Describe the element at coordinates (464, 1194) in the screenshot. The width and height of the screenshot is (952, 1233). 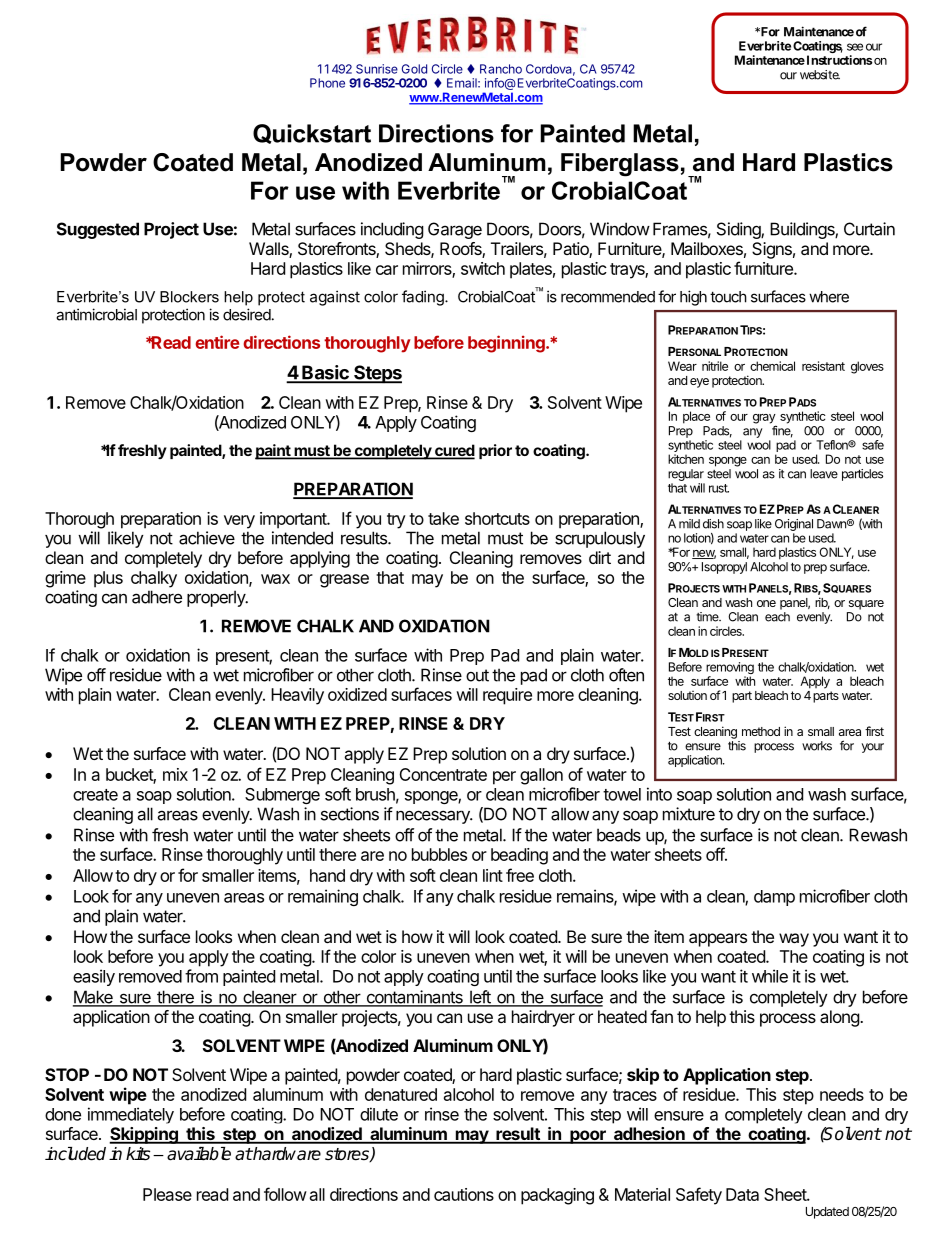
I see `cautions` at that location.
